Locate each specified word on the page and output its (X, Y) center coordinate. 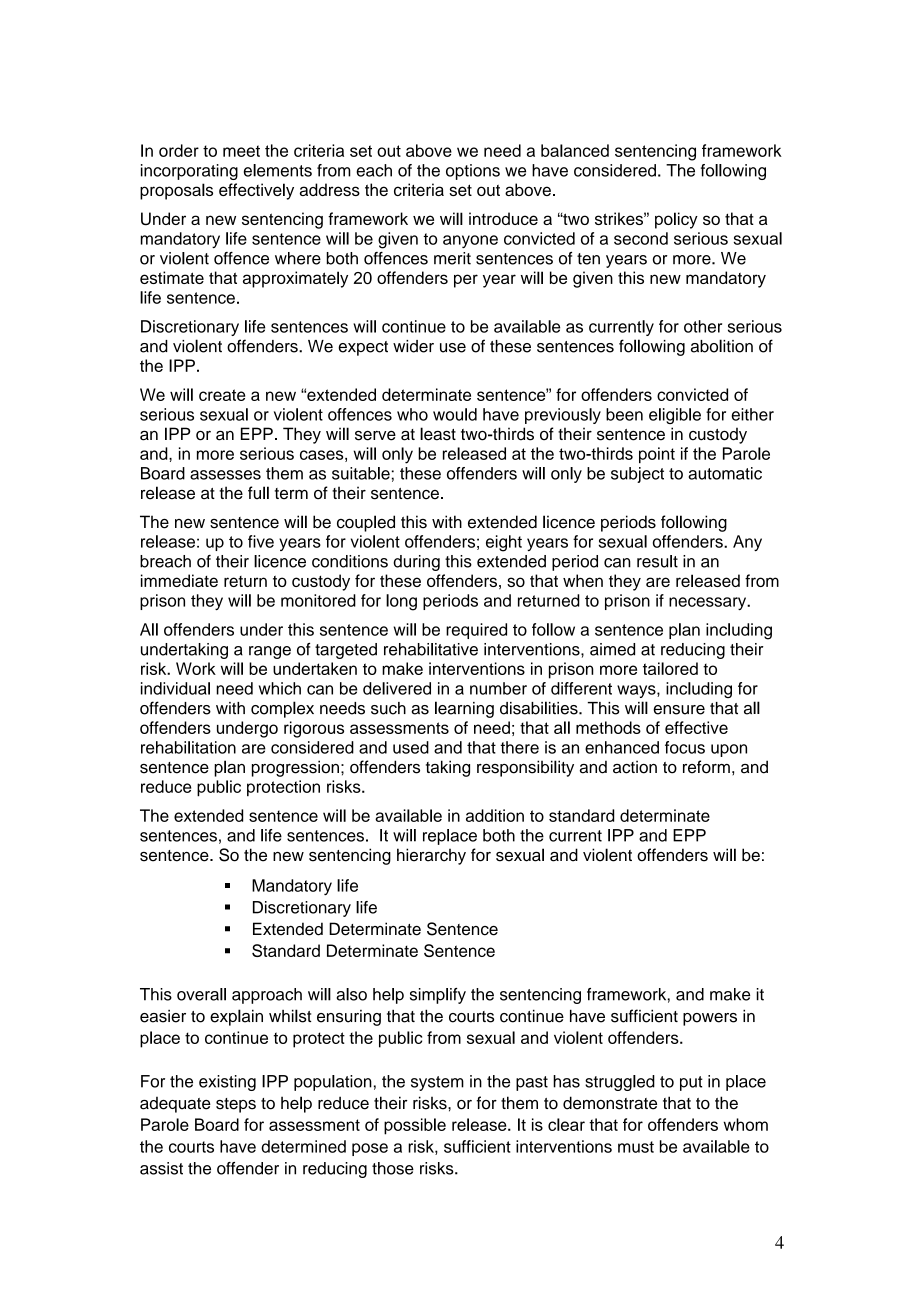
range (270, 652)
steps (236, 1105)
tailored (670, 668)
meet (241, 151)
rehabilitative (431, 649)
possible (415, 1126)
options (473, 172)
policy (676, 220)
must (636, 1147)
